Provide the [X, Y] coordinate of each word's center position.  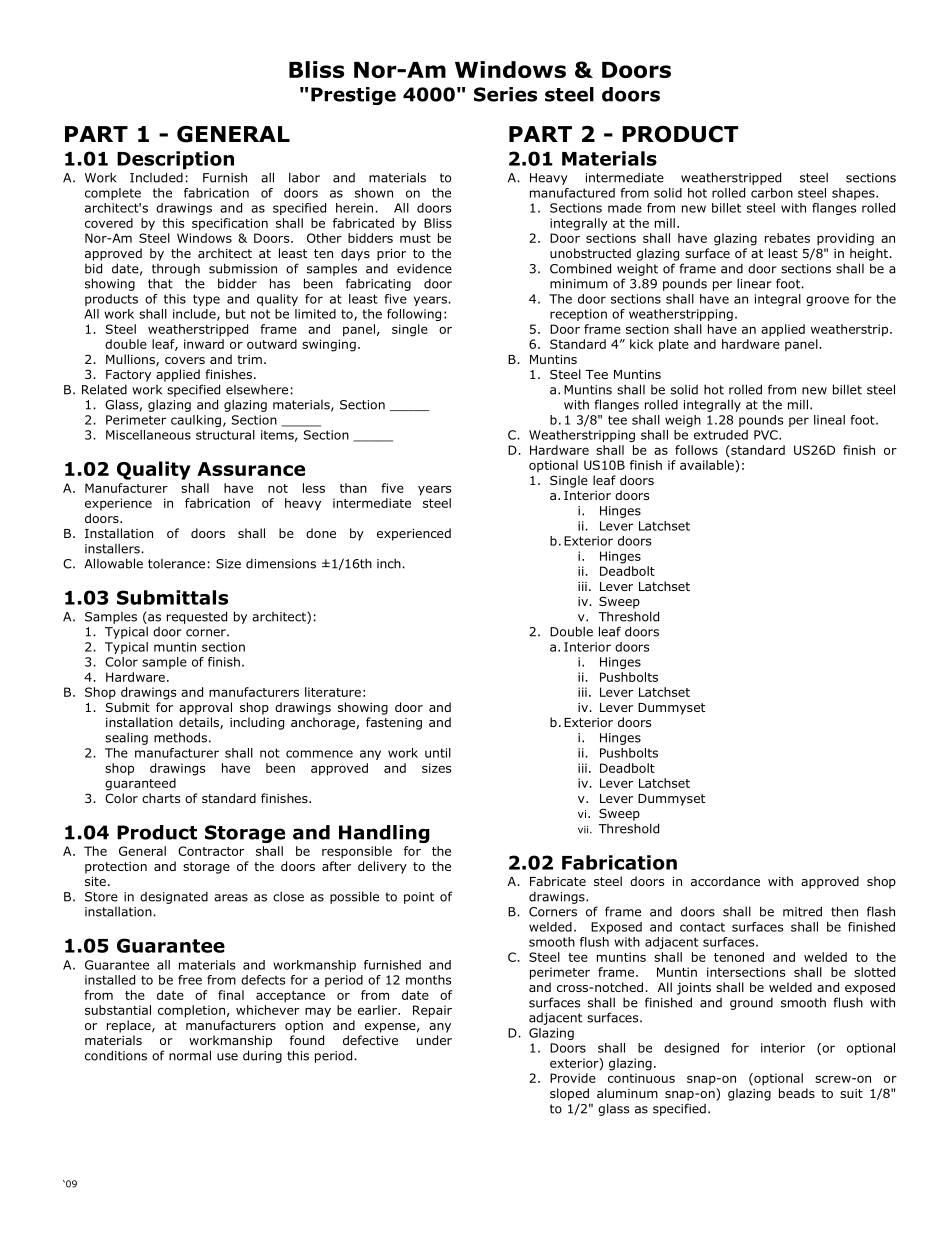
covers [185, 360]
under [434, 1040]
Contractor [211, 851]
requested [197, 617]
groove [827, 301]
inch [390, 563]
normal [190, 1055]
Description [175, 160]
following [414, 315]
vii [584, 830]
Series [505, 94]
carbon [772, 193]
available [708, 465]
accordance [725, 881]
